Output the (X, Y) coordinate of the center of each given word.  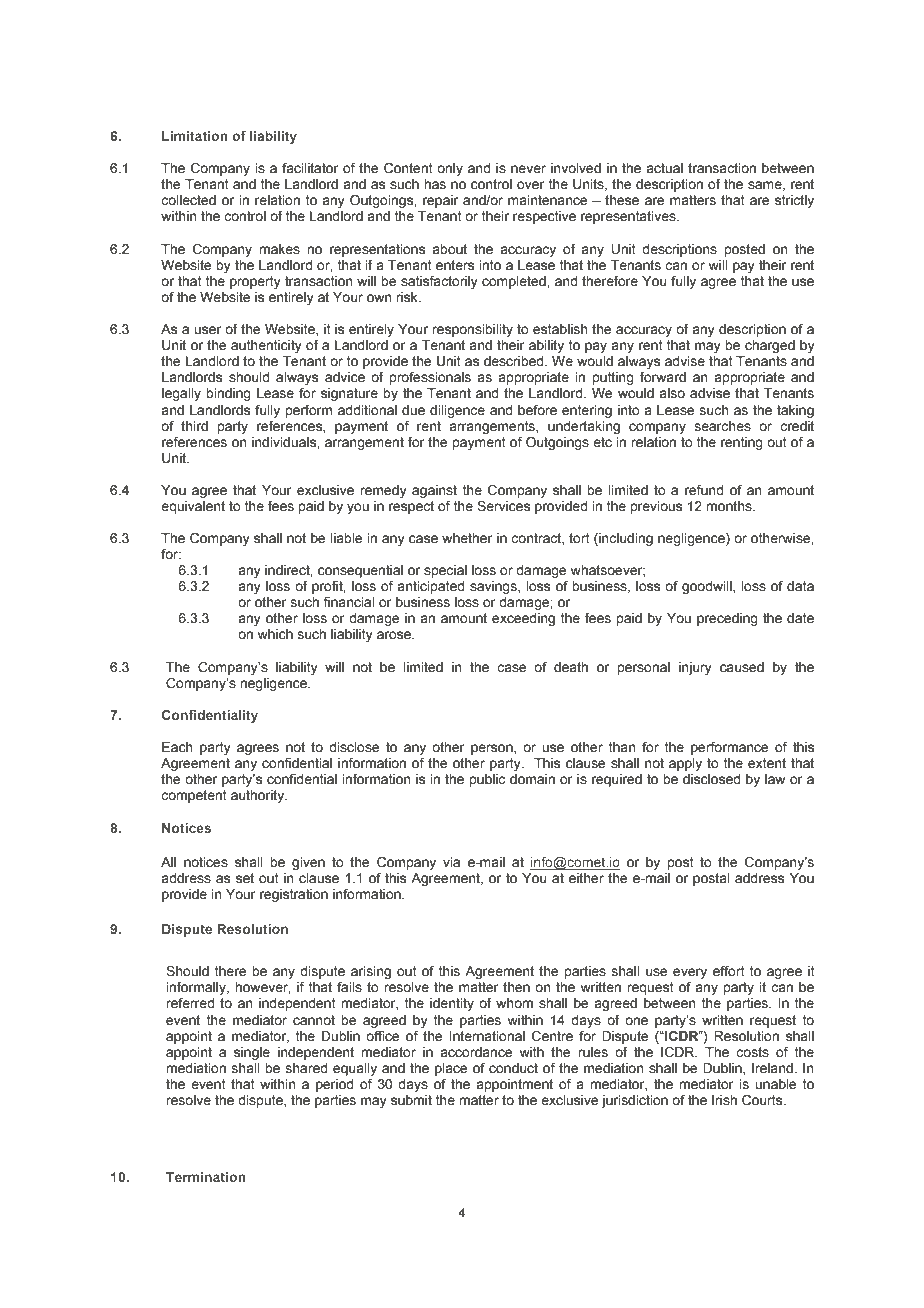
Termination (205, 1177)
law (775, 779)
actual (664, 168)
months (730, 506)
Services (503, 506)
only (450, 169)
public (487, 780)
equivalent (193, 507)
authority (259, 796)
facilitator (310, 168)
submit (411, 1100)
